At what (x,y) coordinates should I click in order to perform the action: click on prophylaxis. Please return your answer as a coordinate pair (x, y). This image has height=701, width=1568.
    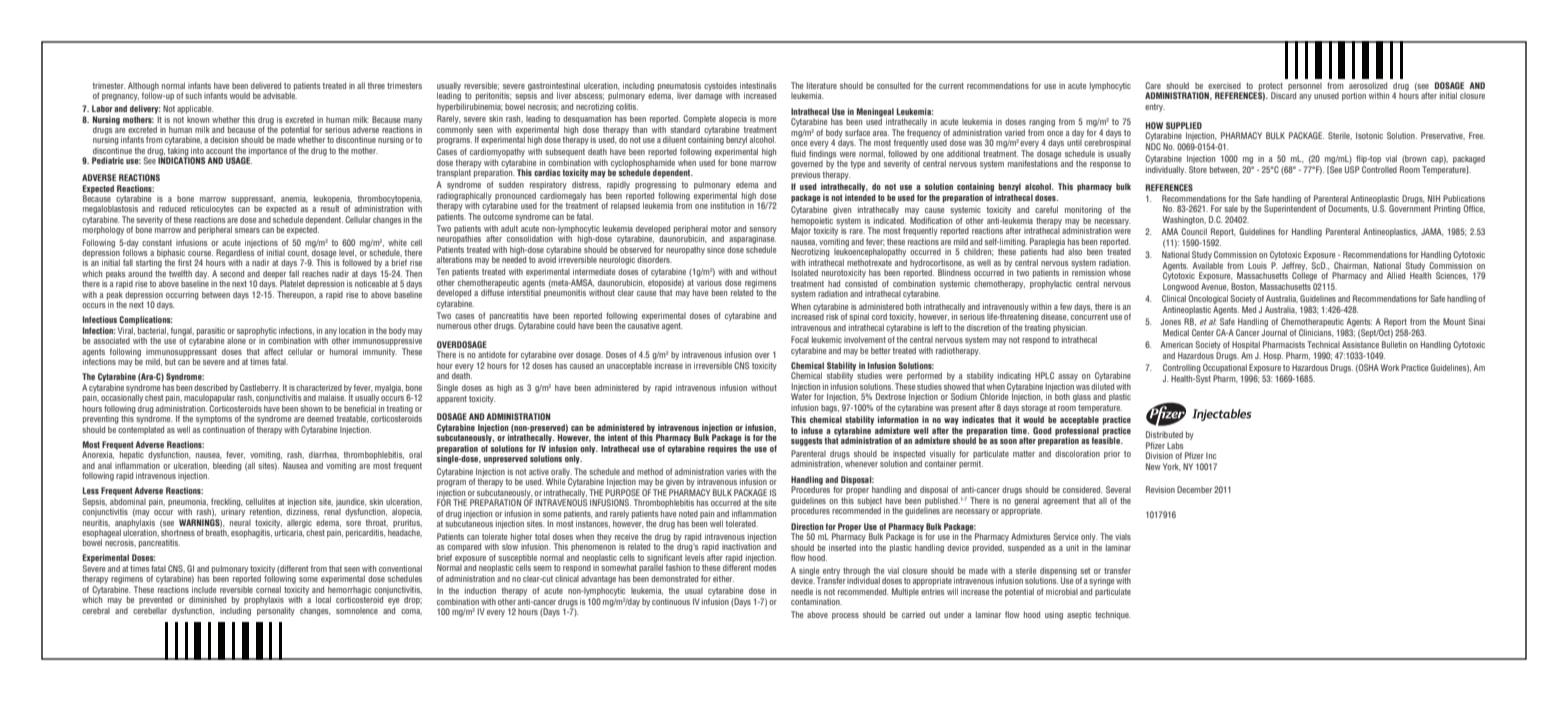
    Looking at the image, I should click on (264, 600).
